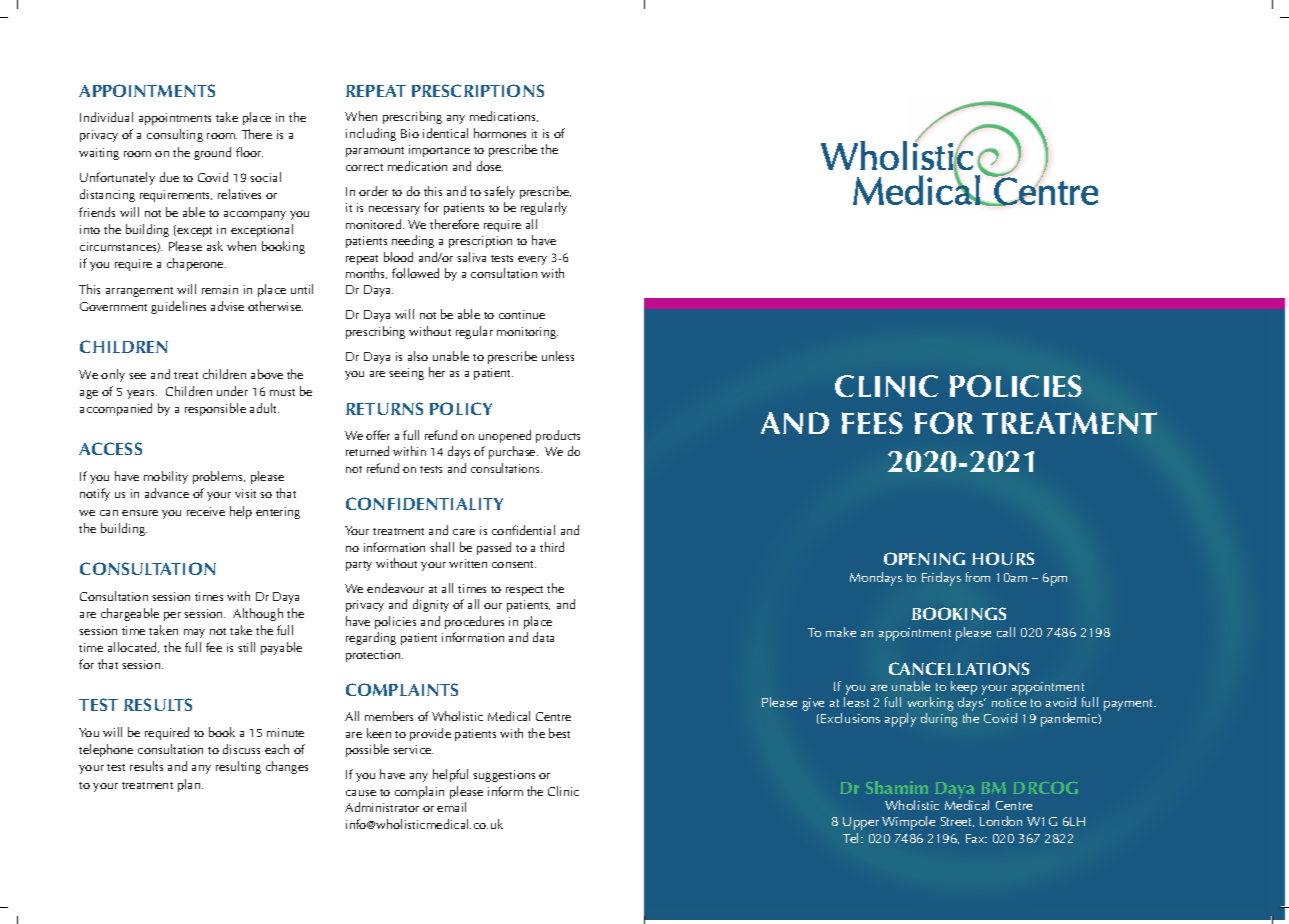 This page has height=924, width=1289. I want to click on still, so click(246, 647).
